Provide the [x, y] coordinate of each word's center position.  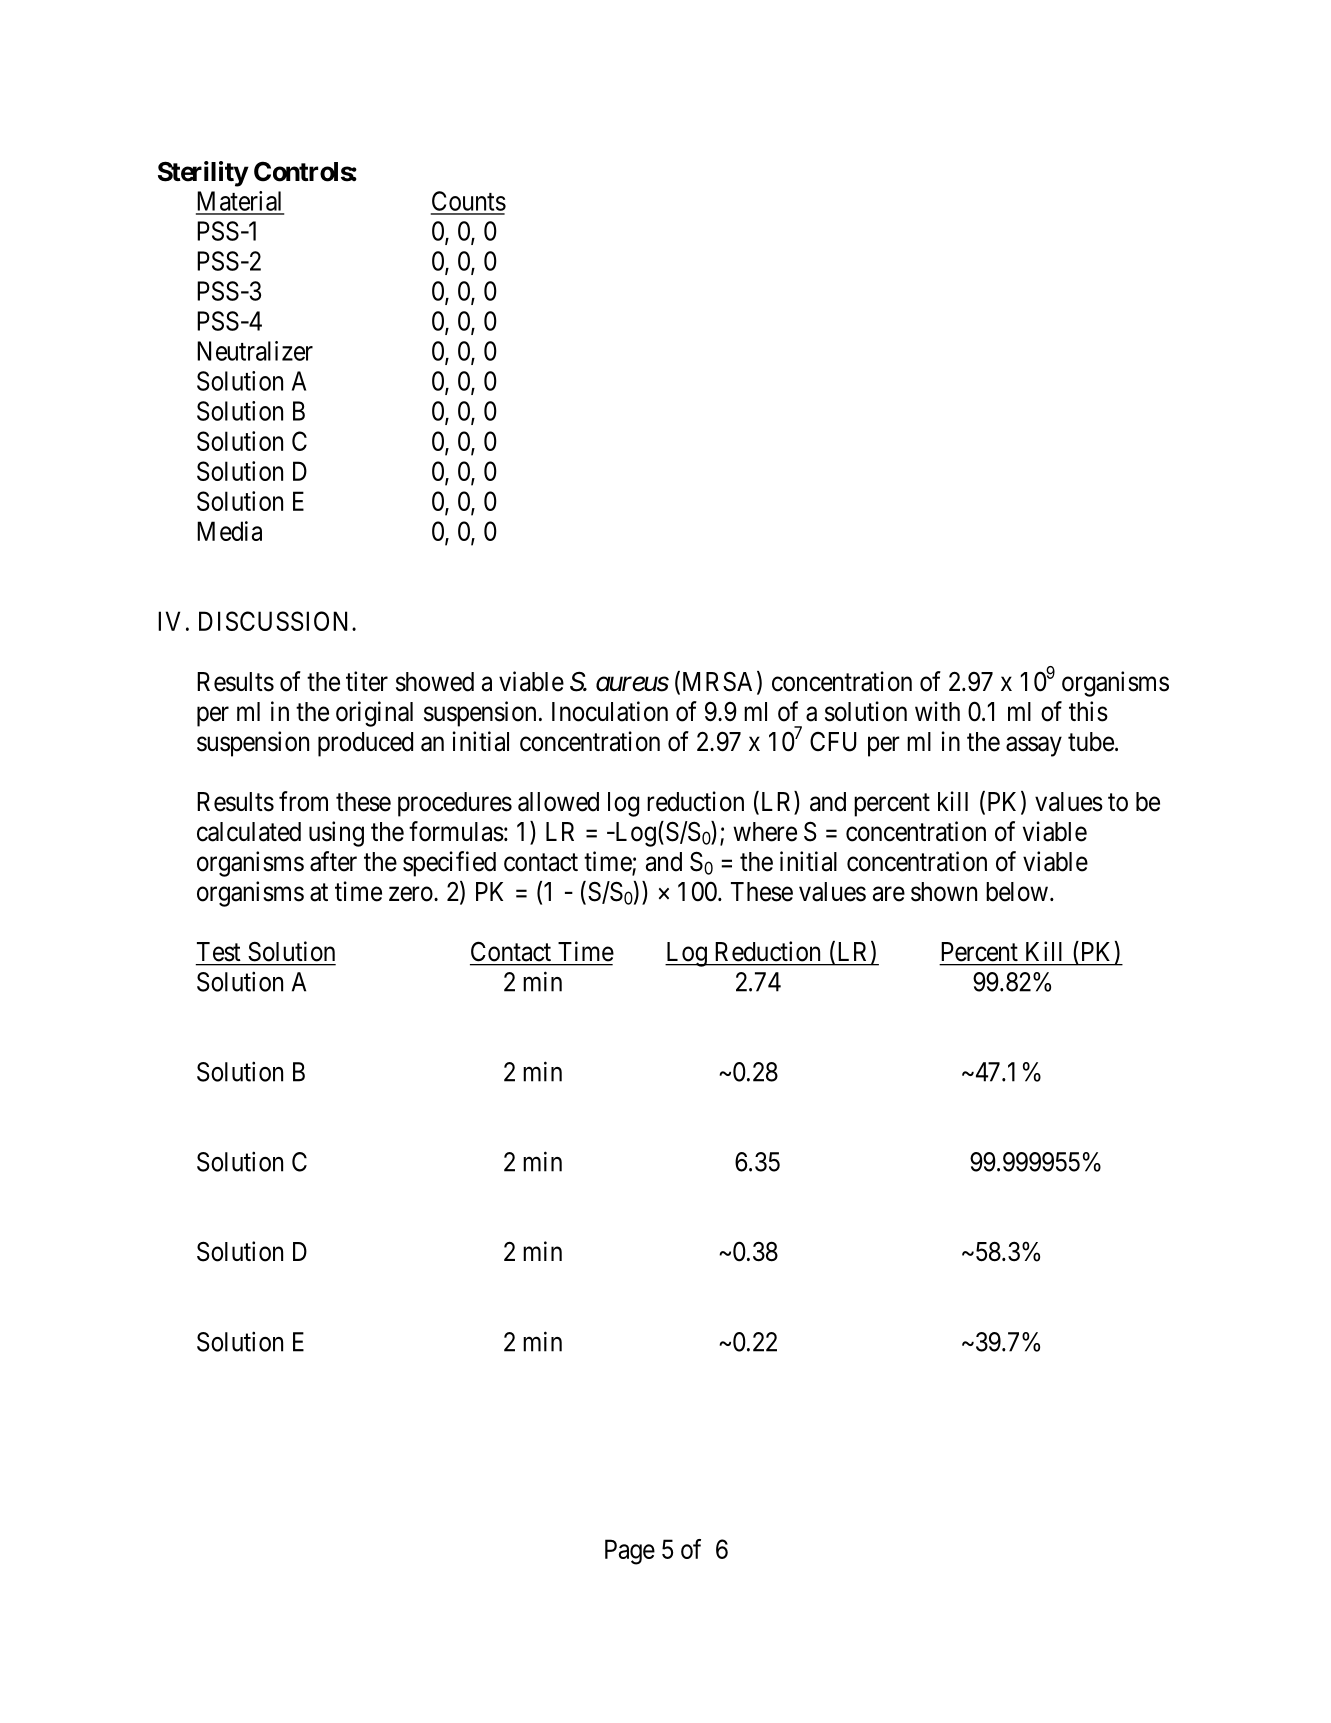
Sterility [203, 174]
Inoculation [610, 711]
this [1088, 711]
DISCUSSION [276, 621]
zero [411, 894]
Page [630, 1552]
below [1017, 892]
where [765, 832]
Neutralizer [255, 351]
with [937, 711]
